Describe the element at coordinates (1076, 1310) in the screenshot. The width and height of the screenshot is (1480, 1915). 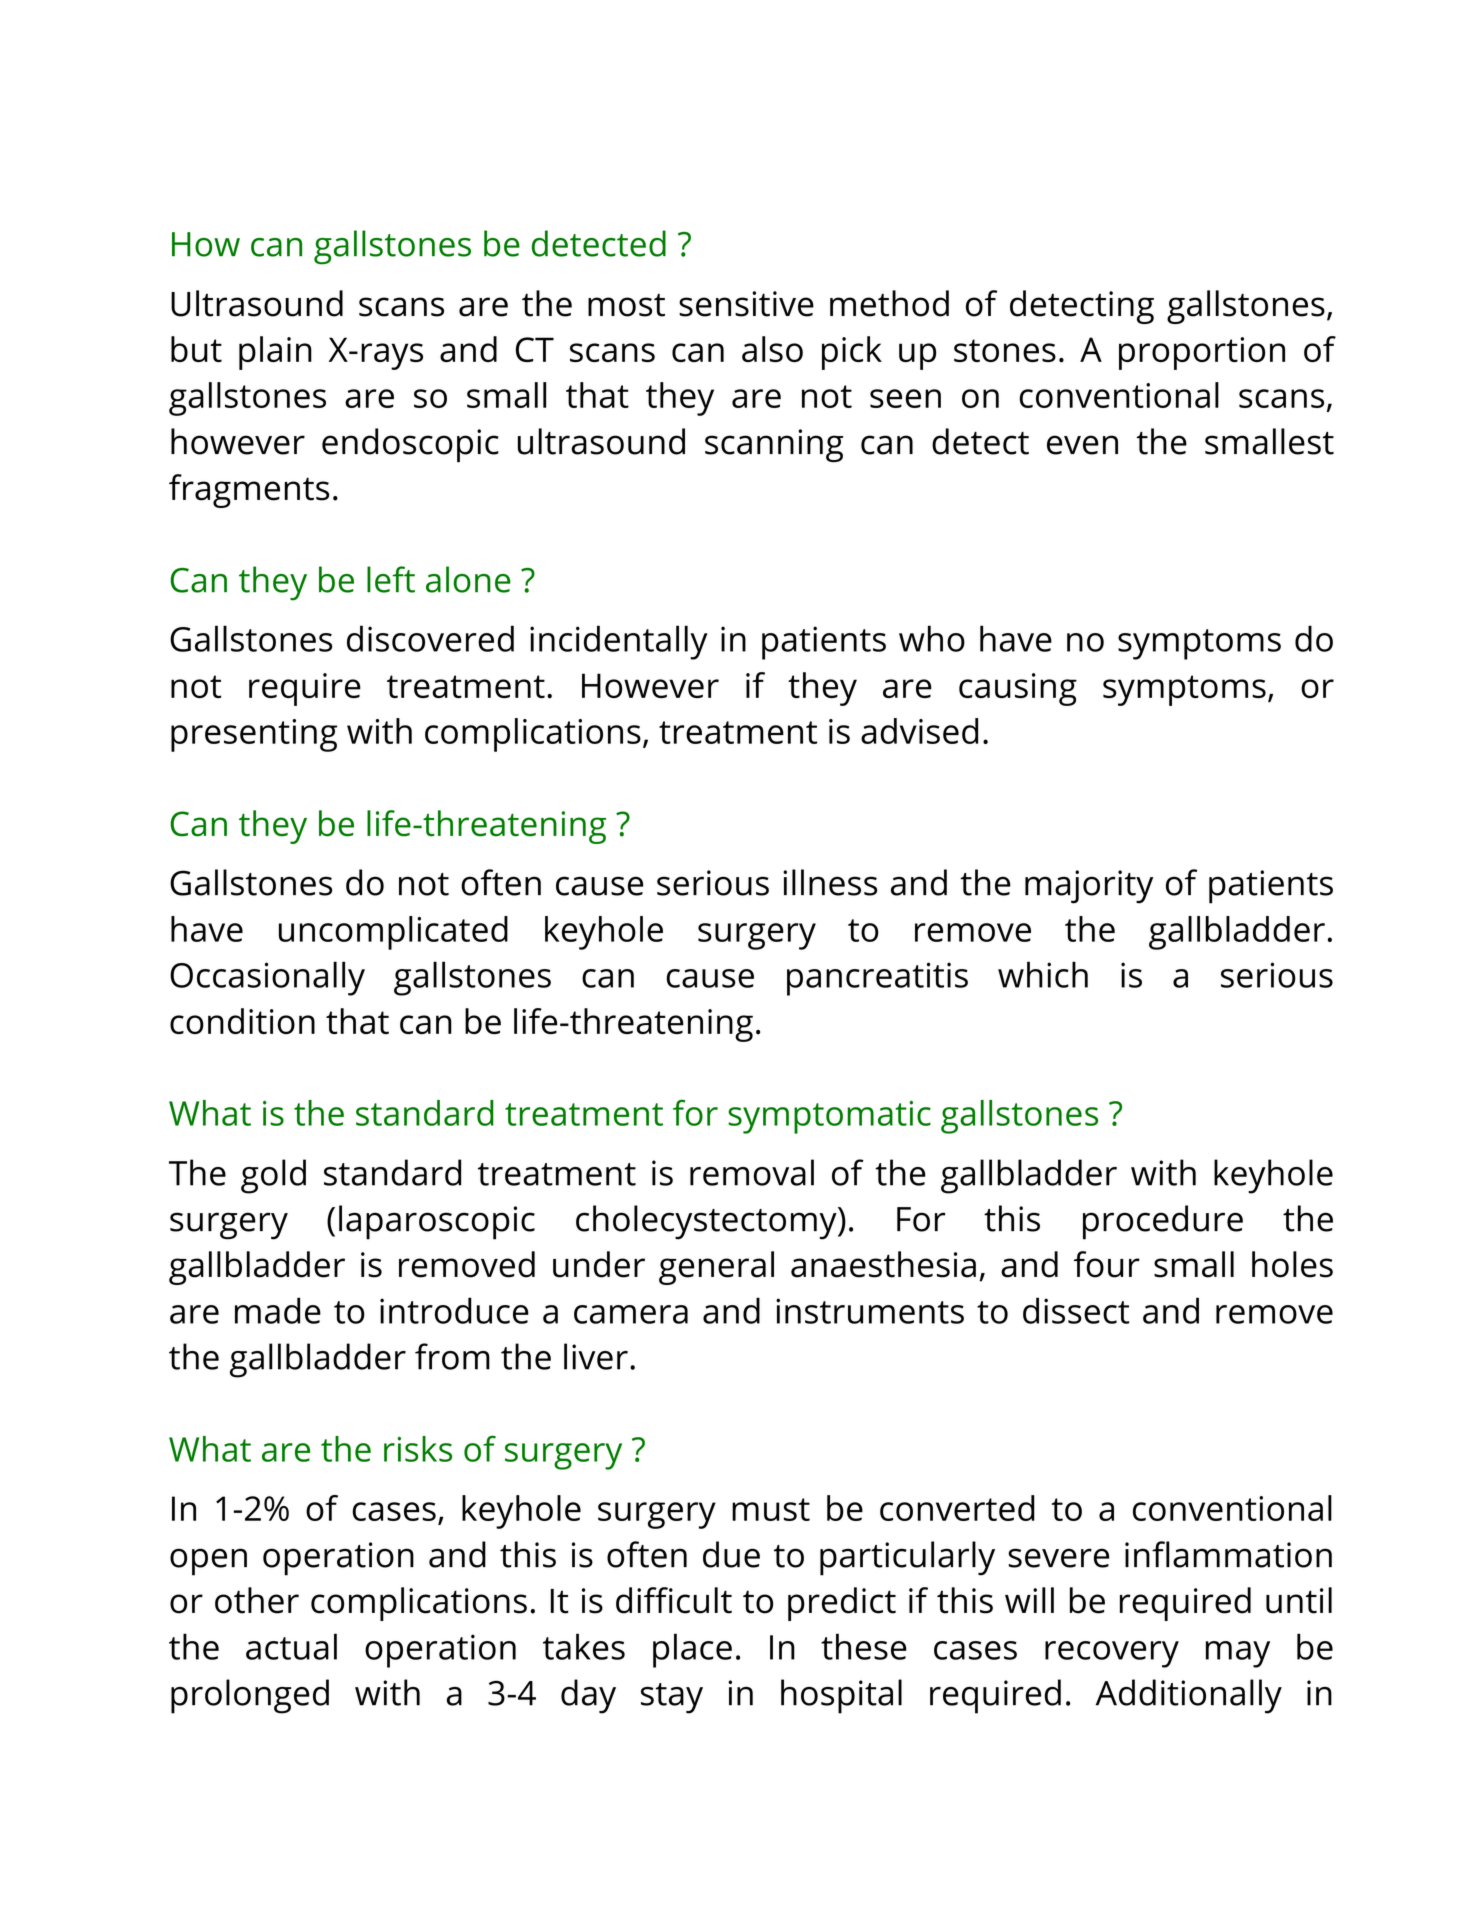
I see `dissect` at that location.
